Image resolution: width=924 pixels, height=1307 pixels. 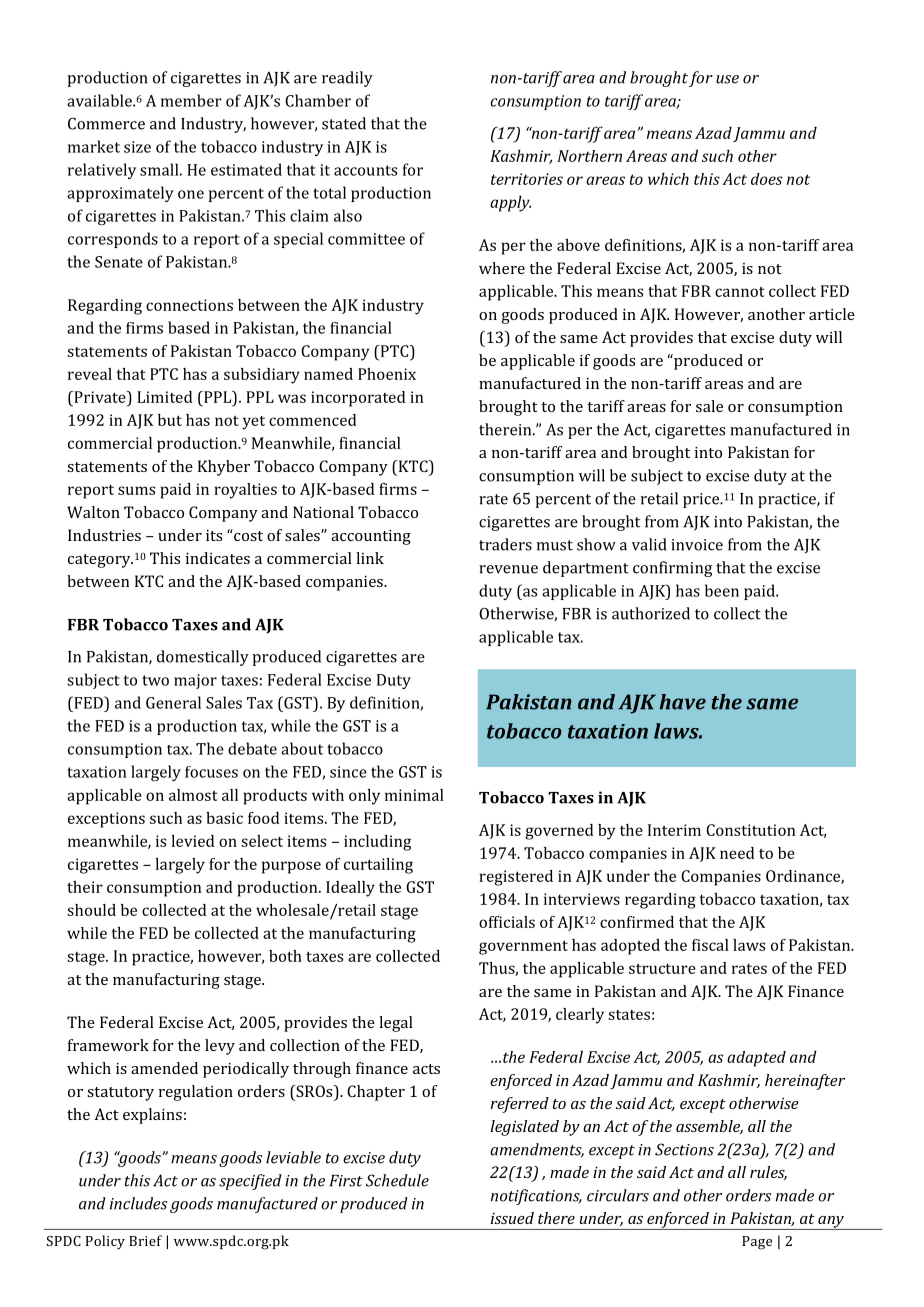 I want to click on Phoenix, so click(x=387, y=374).
